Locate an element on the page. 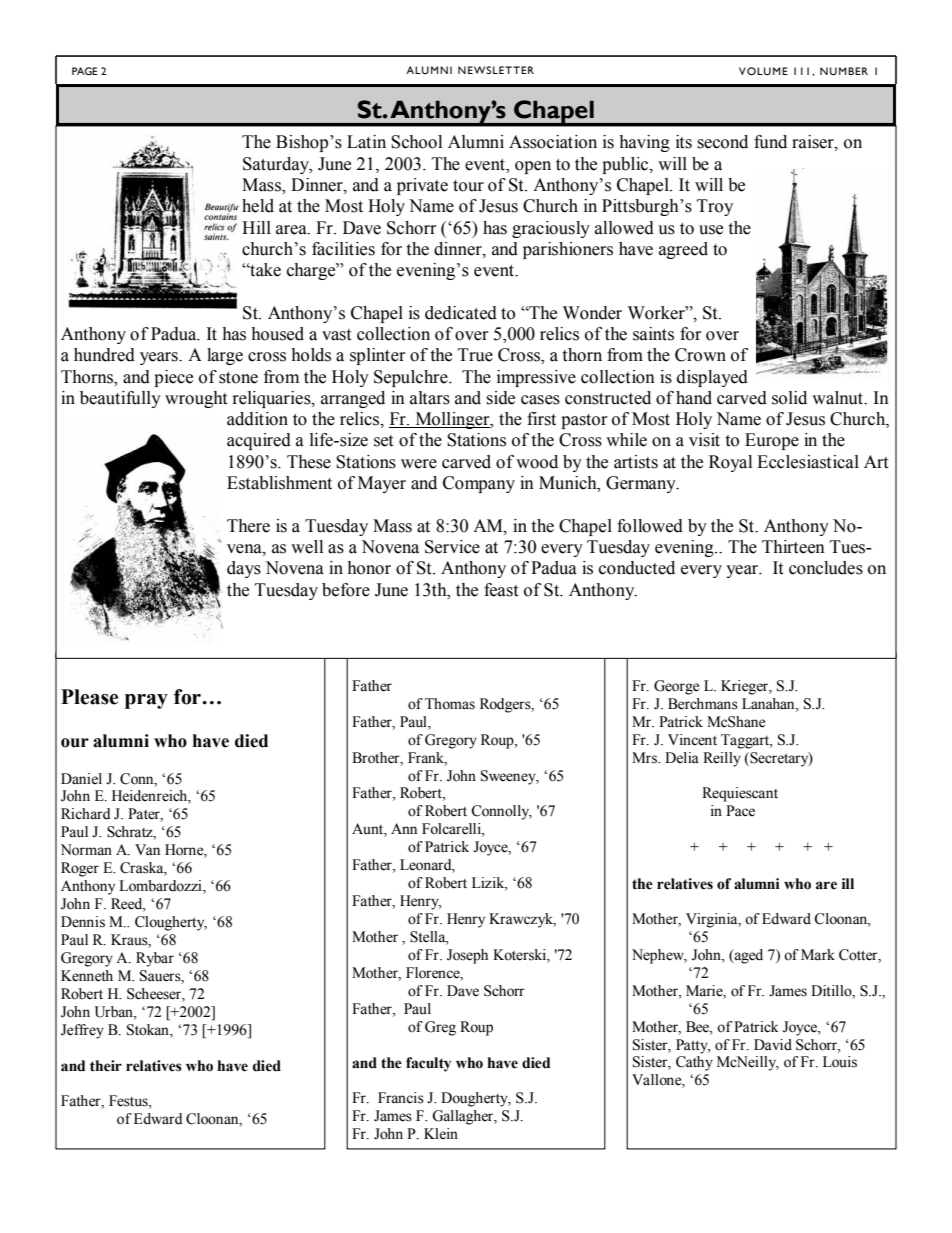  their is located at coordinates (106, 1066).
